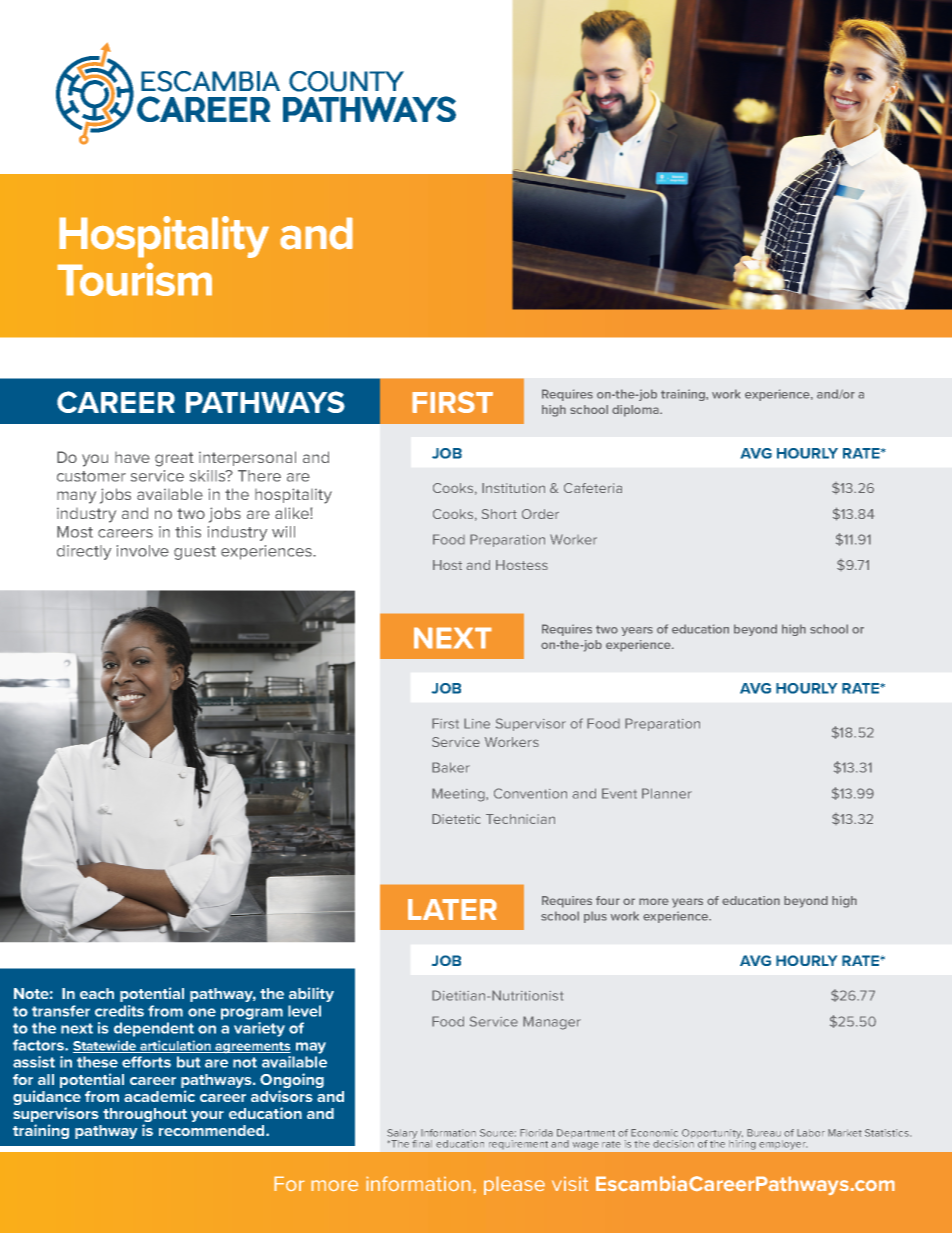 This screenshot has width=952, height=1233. I want to click on LATER, so click(452, 909).
